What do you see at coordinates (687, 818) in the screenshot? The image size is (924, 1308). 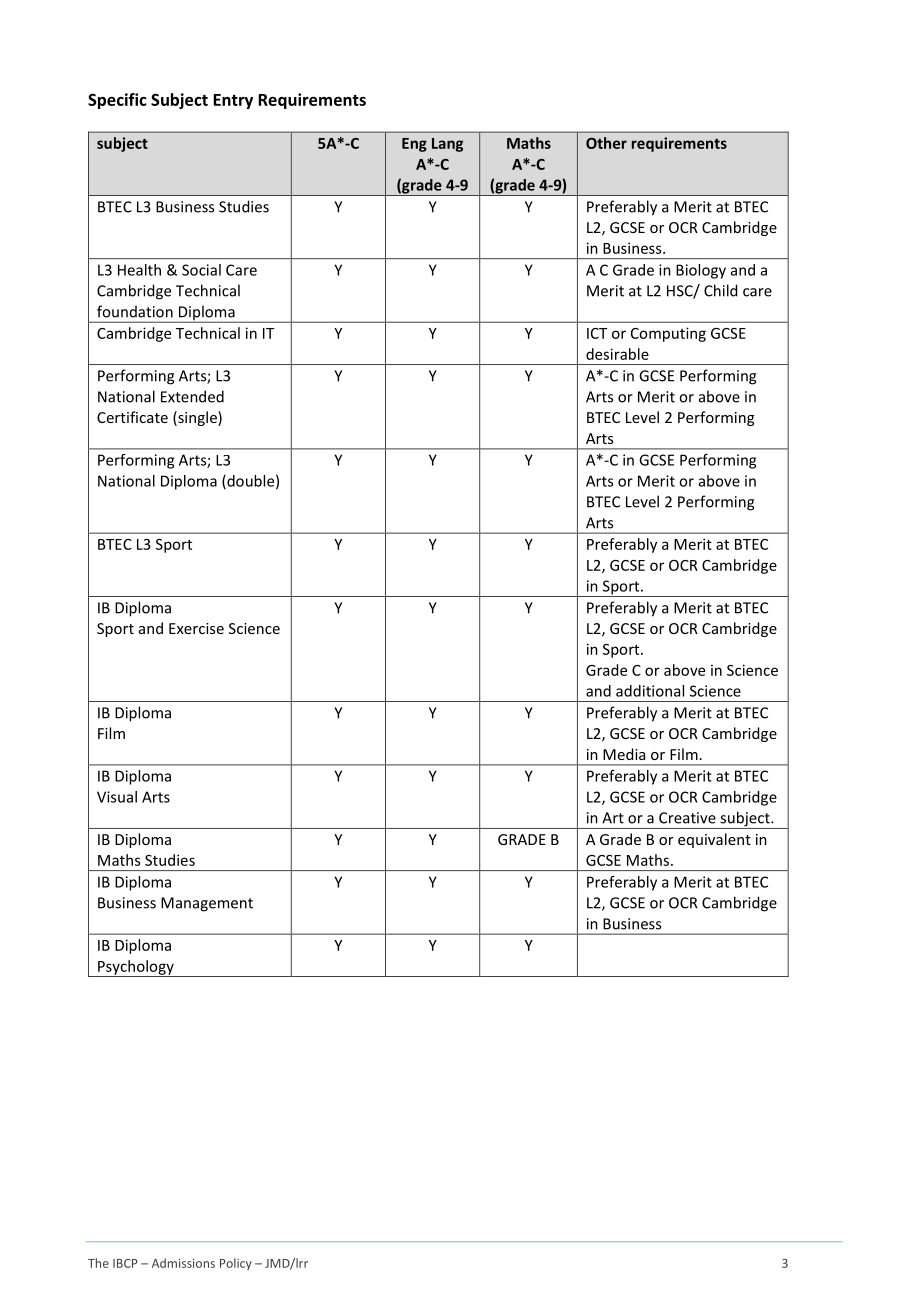 I see `Creative` at bounding box center [687, 818].
